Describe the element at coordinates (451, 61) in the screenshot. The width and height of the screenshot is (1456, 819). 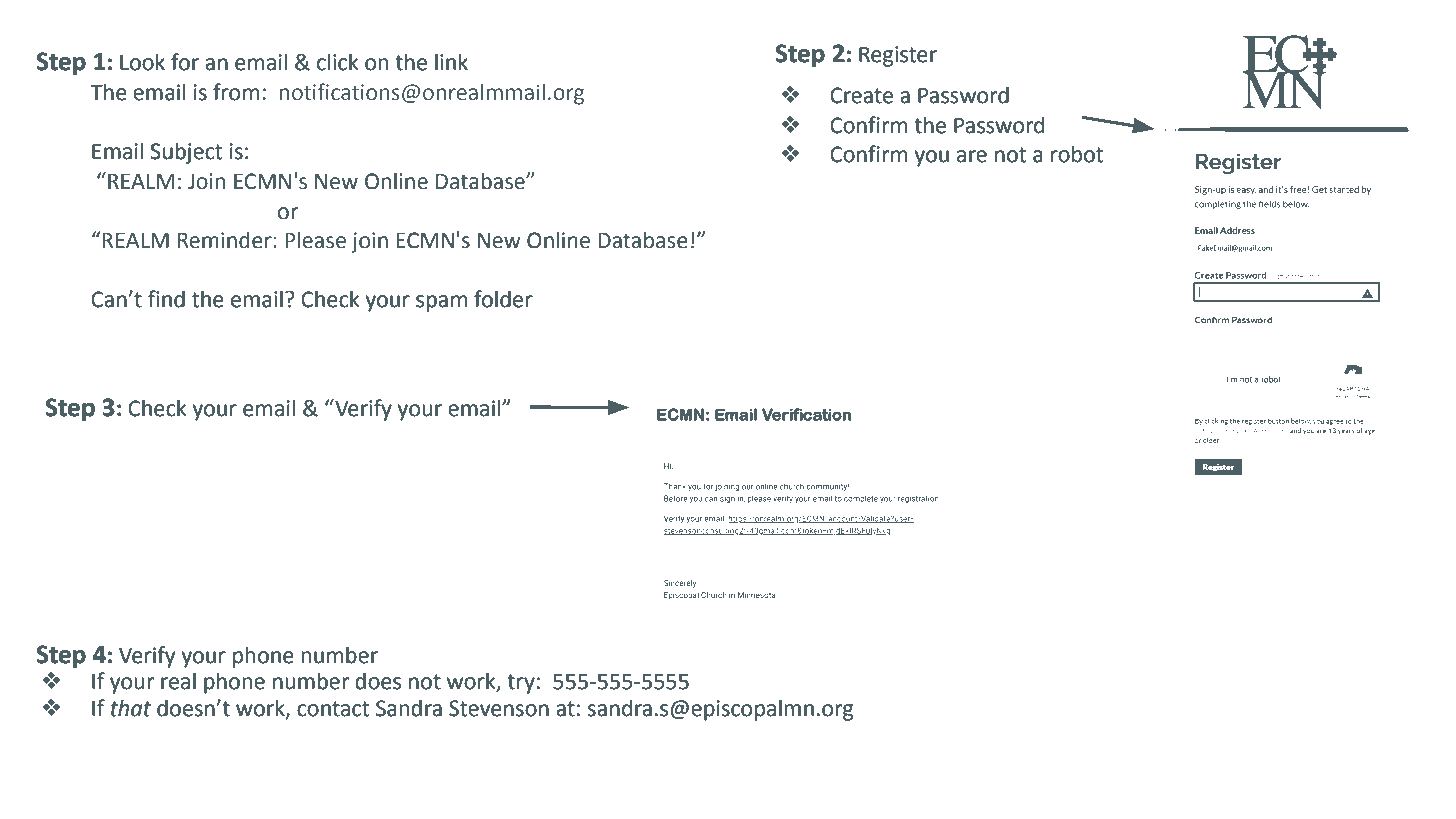
I see `link` at that location.
